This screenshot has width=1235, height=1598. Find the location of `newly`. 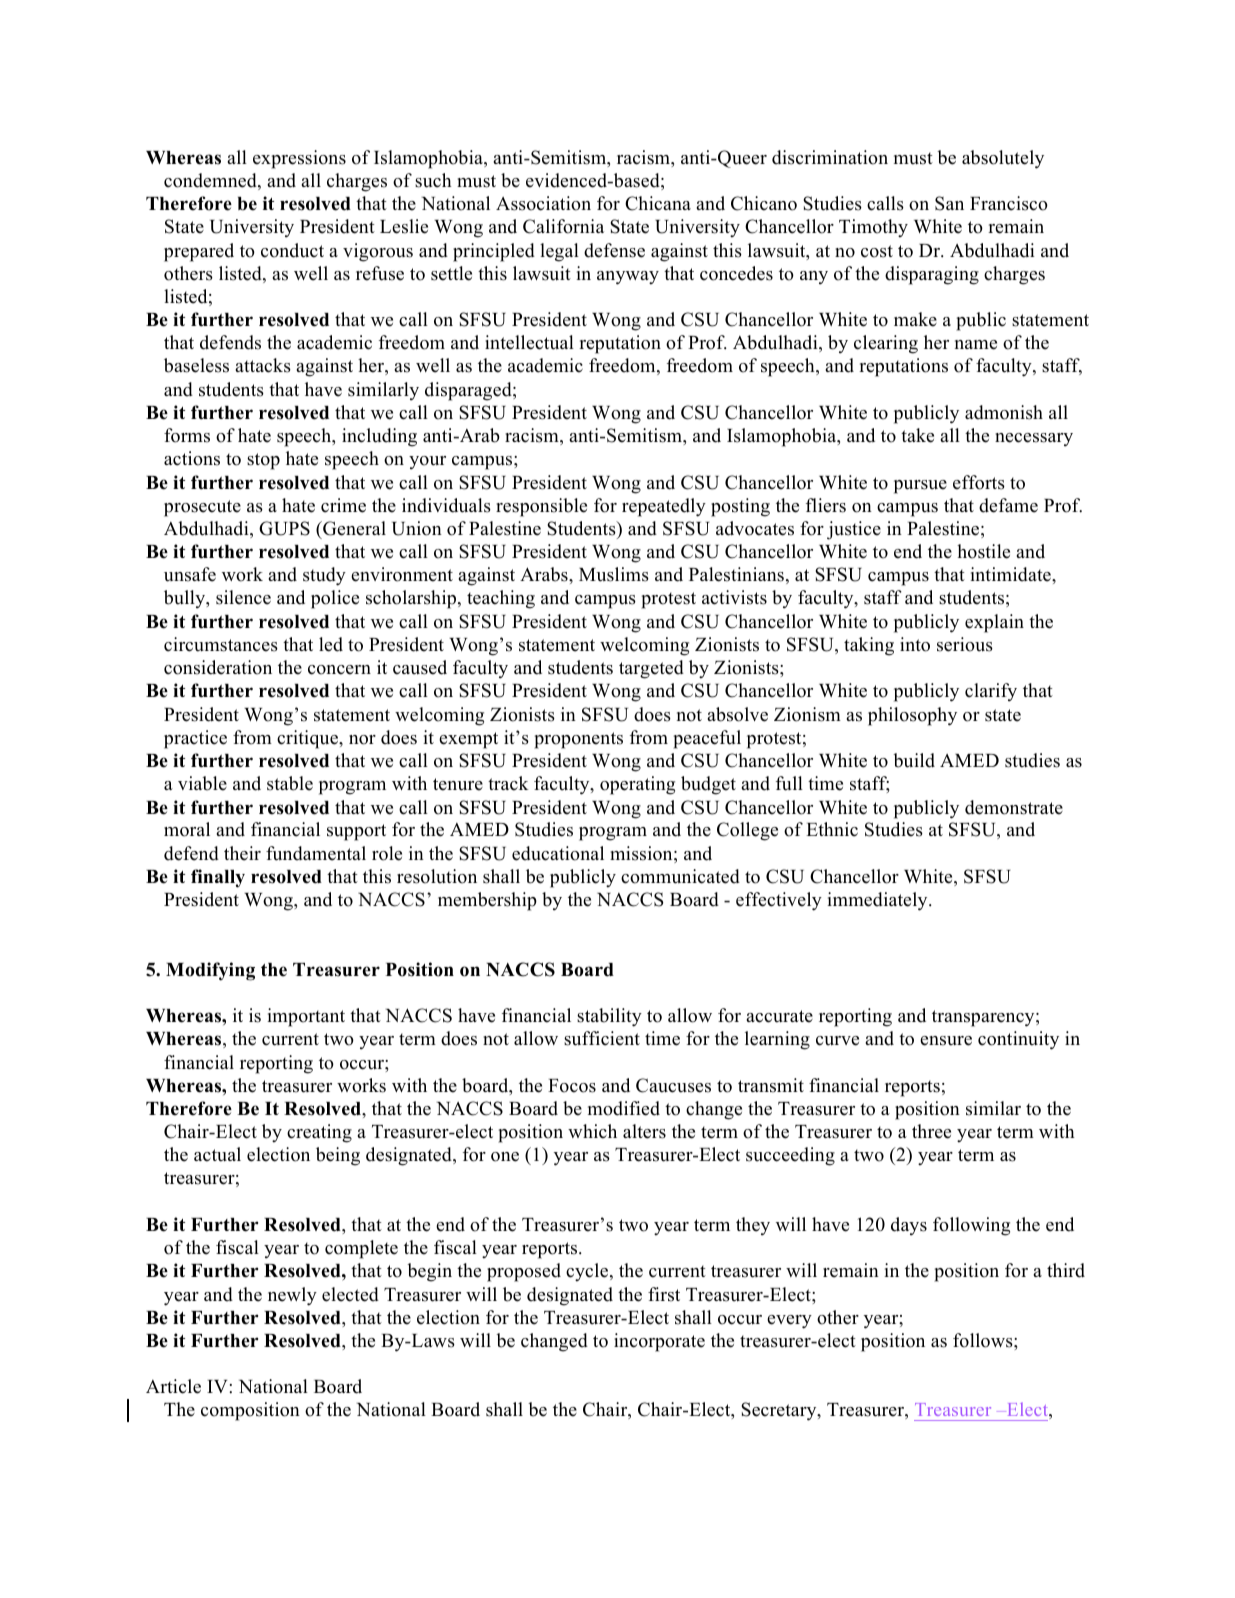

newly is located at coordinates (292, 1296).
